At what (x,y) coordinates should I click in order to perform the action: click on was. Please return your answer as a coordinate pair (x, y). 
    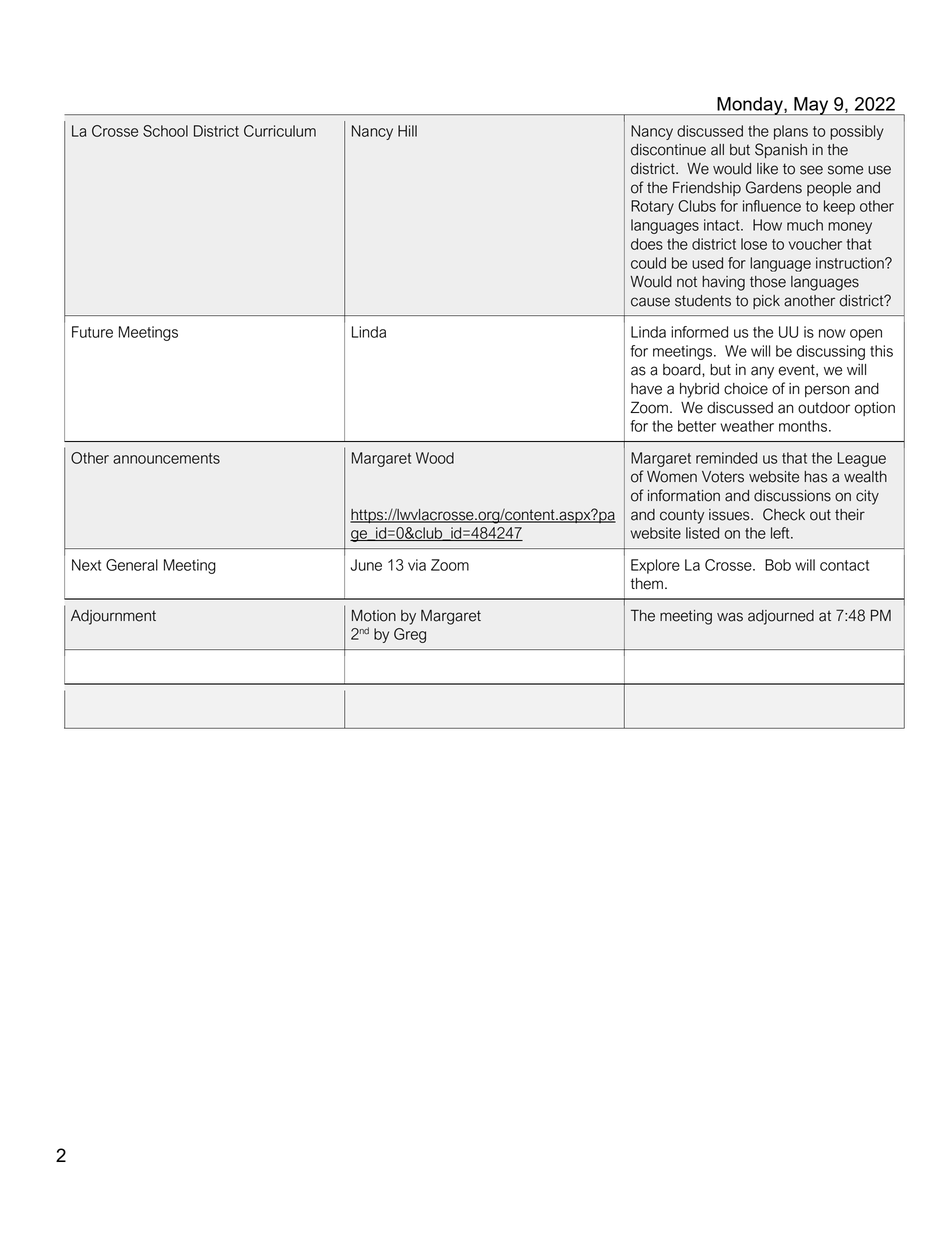
    Looking at the image, I should click on (730, 617).
